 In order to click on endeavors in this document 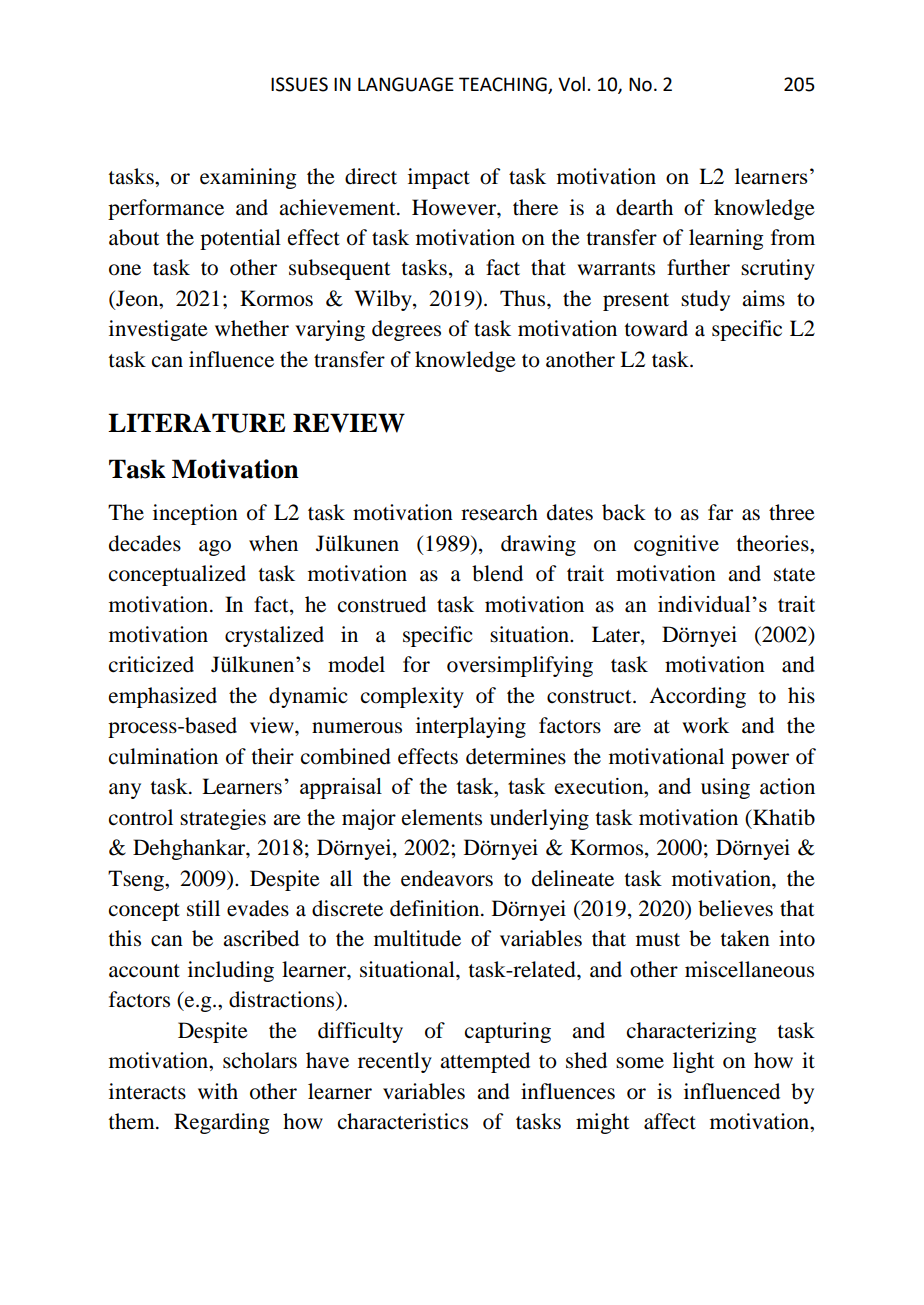, I will do `click(447, 878)`.
